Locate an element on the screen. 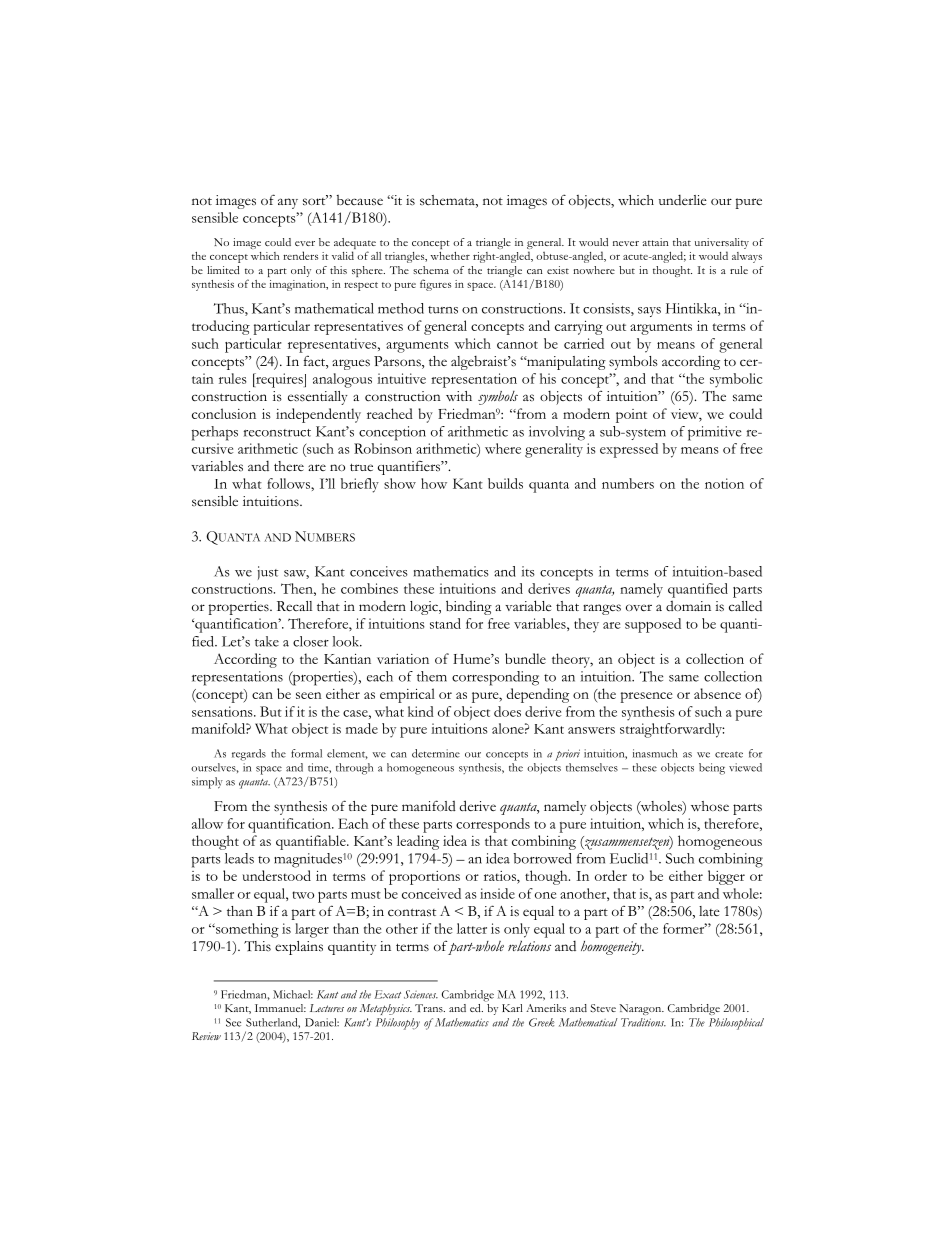 The height and width of the screenshot is (1233, 952). just is located at coordinates (268, 573).
